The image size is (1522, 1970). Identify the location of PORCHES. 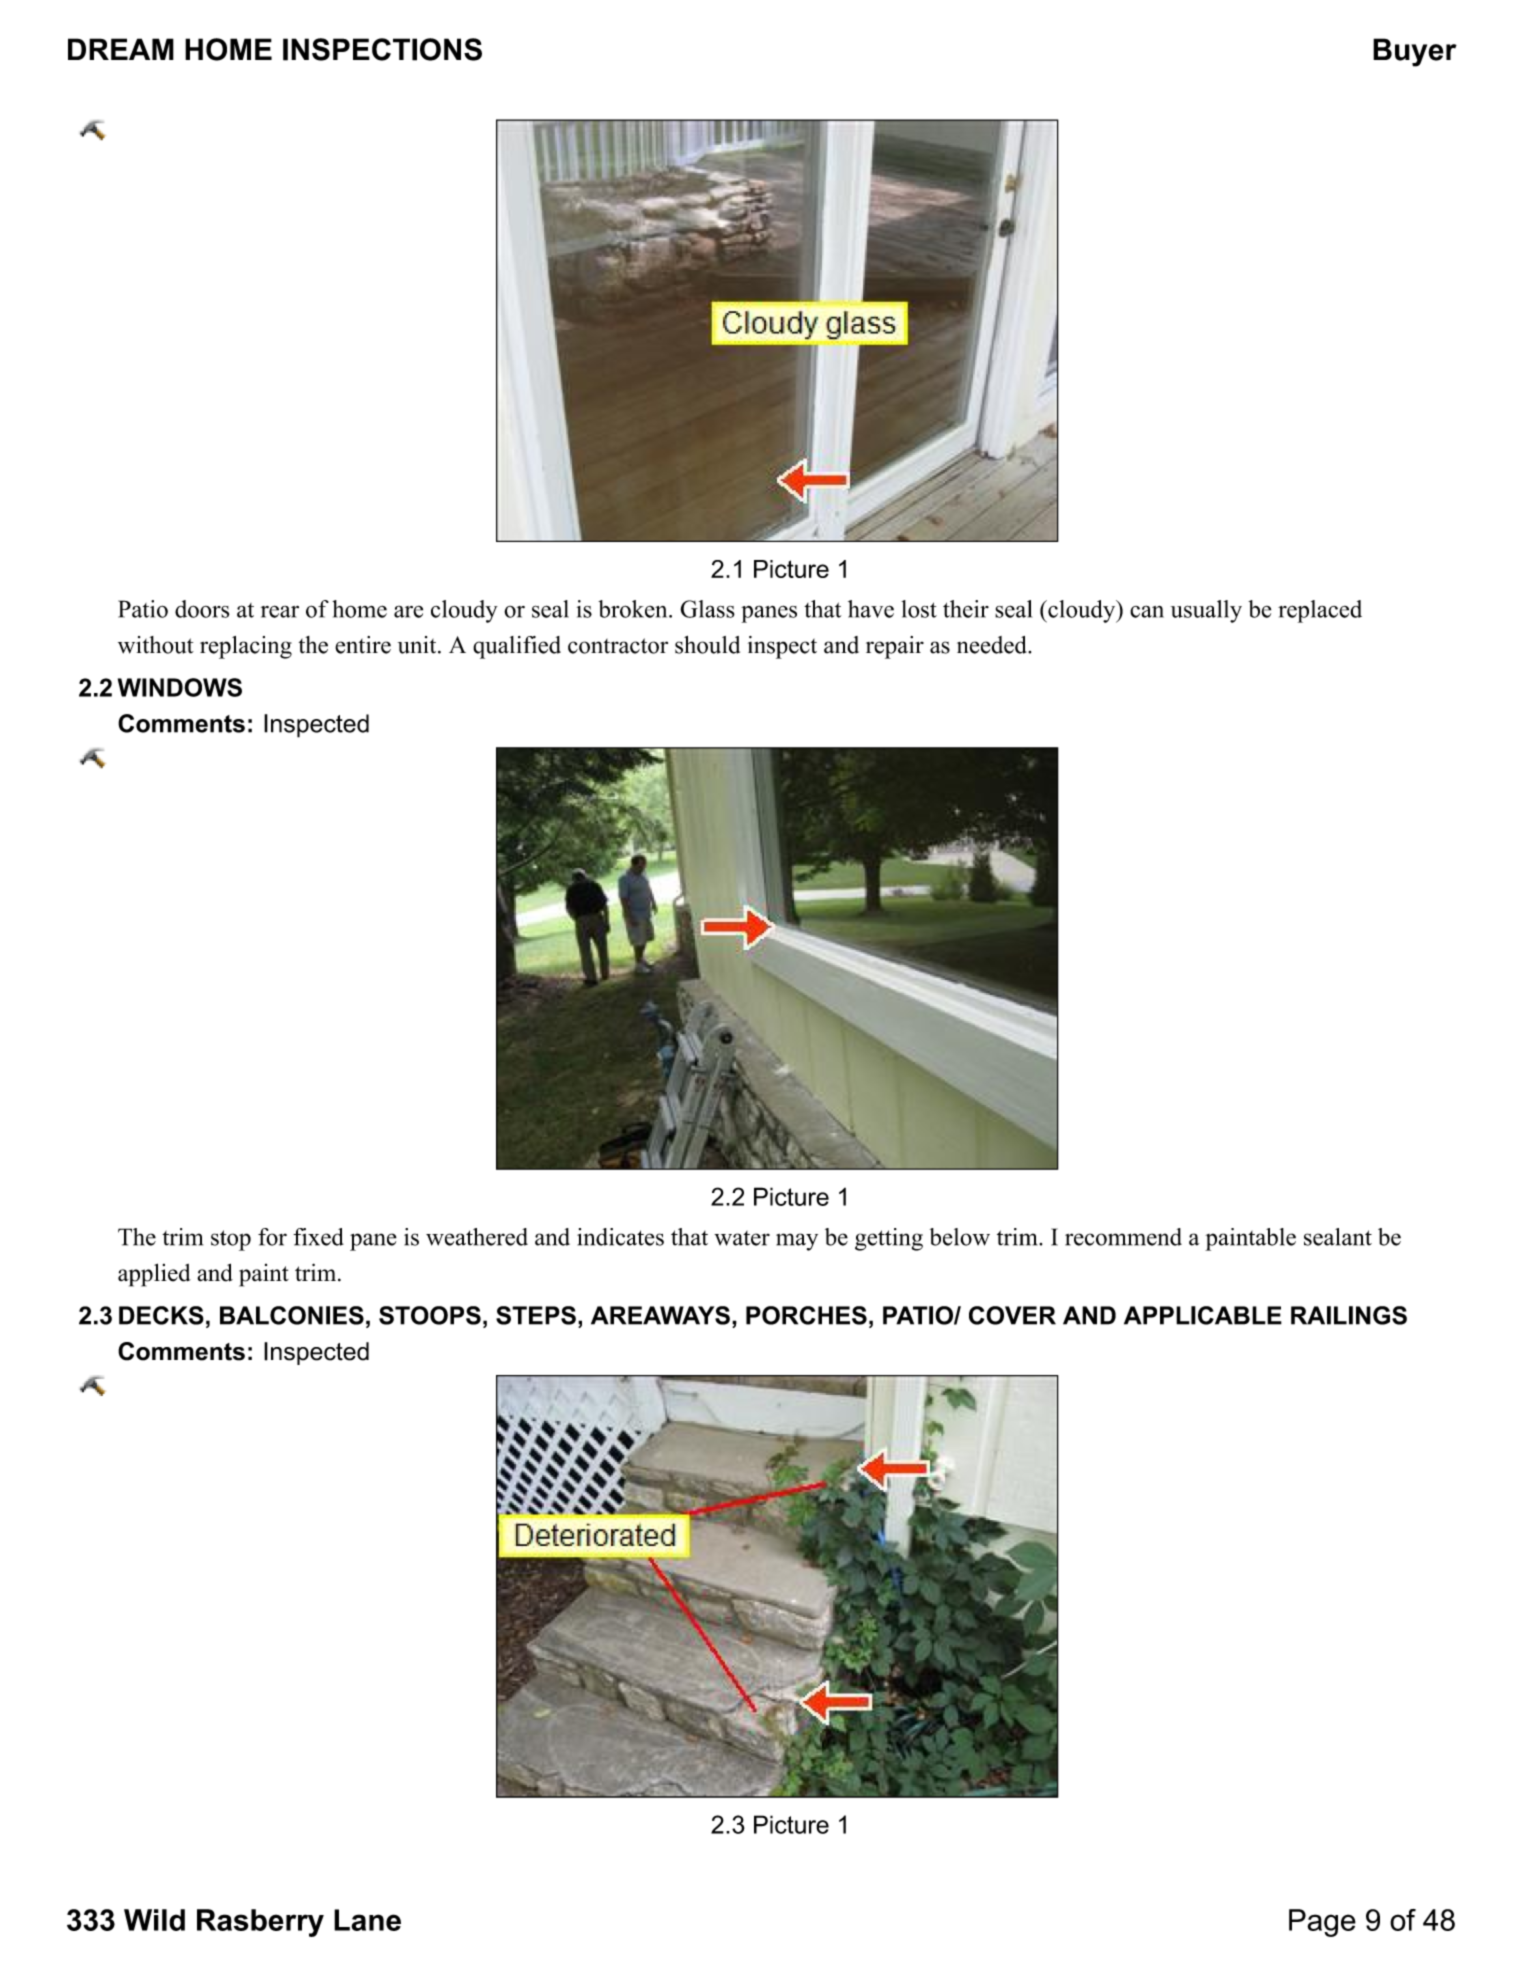
(806, 1315).
